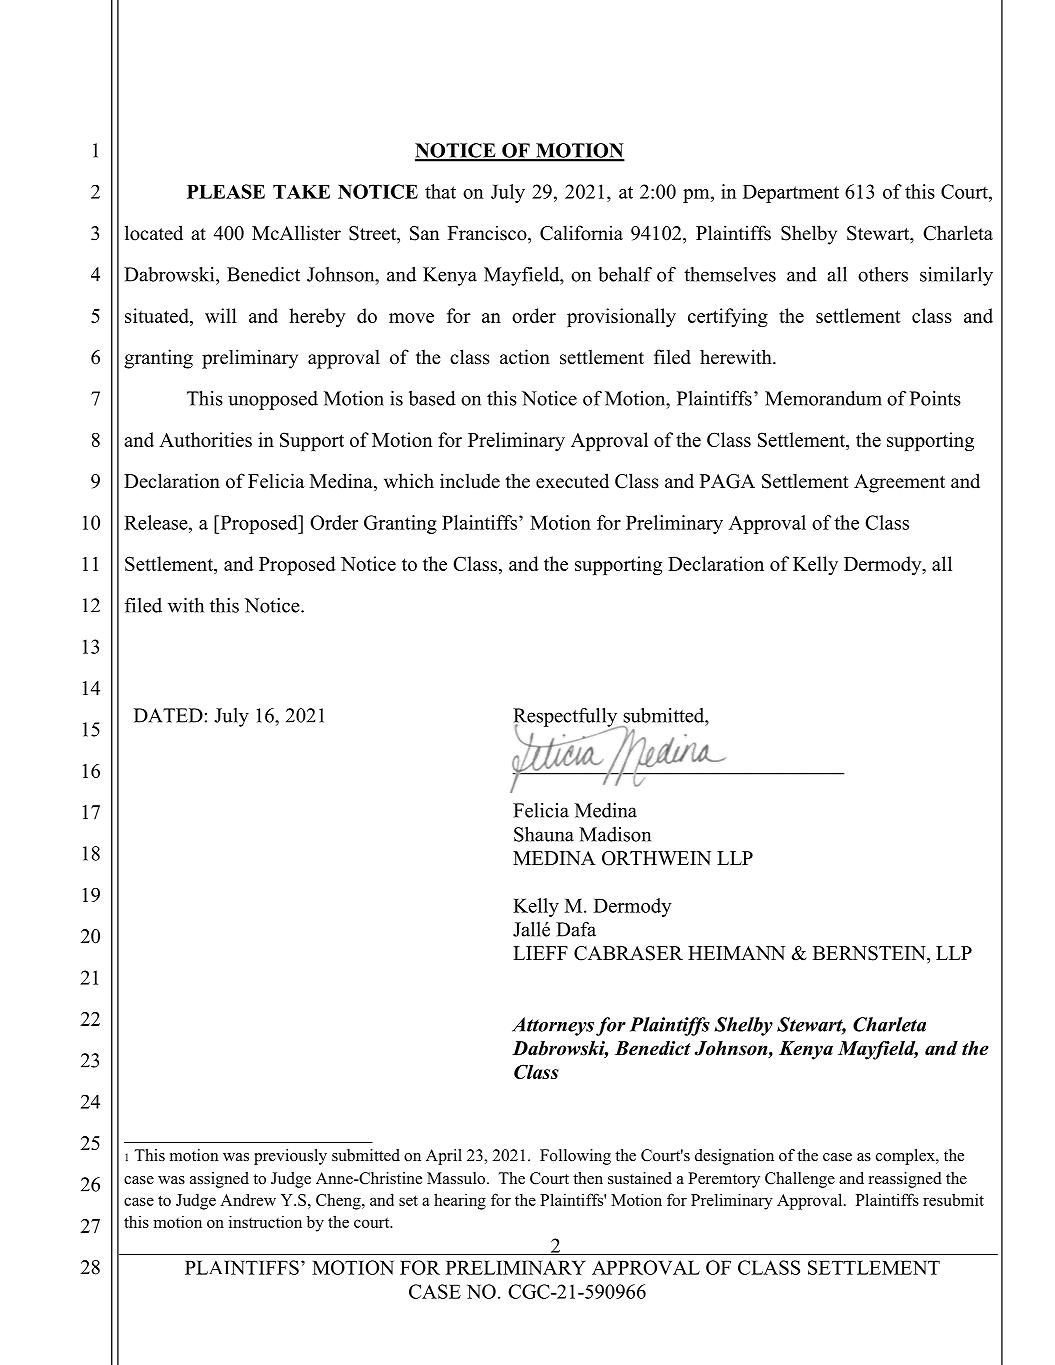 The image size is (1055, 1365). Describe the element at coordinates (248, 1199) in the page. I see `Andrew` at that location.
